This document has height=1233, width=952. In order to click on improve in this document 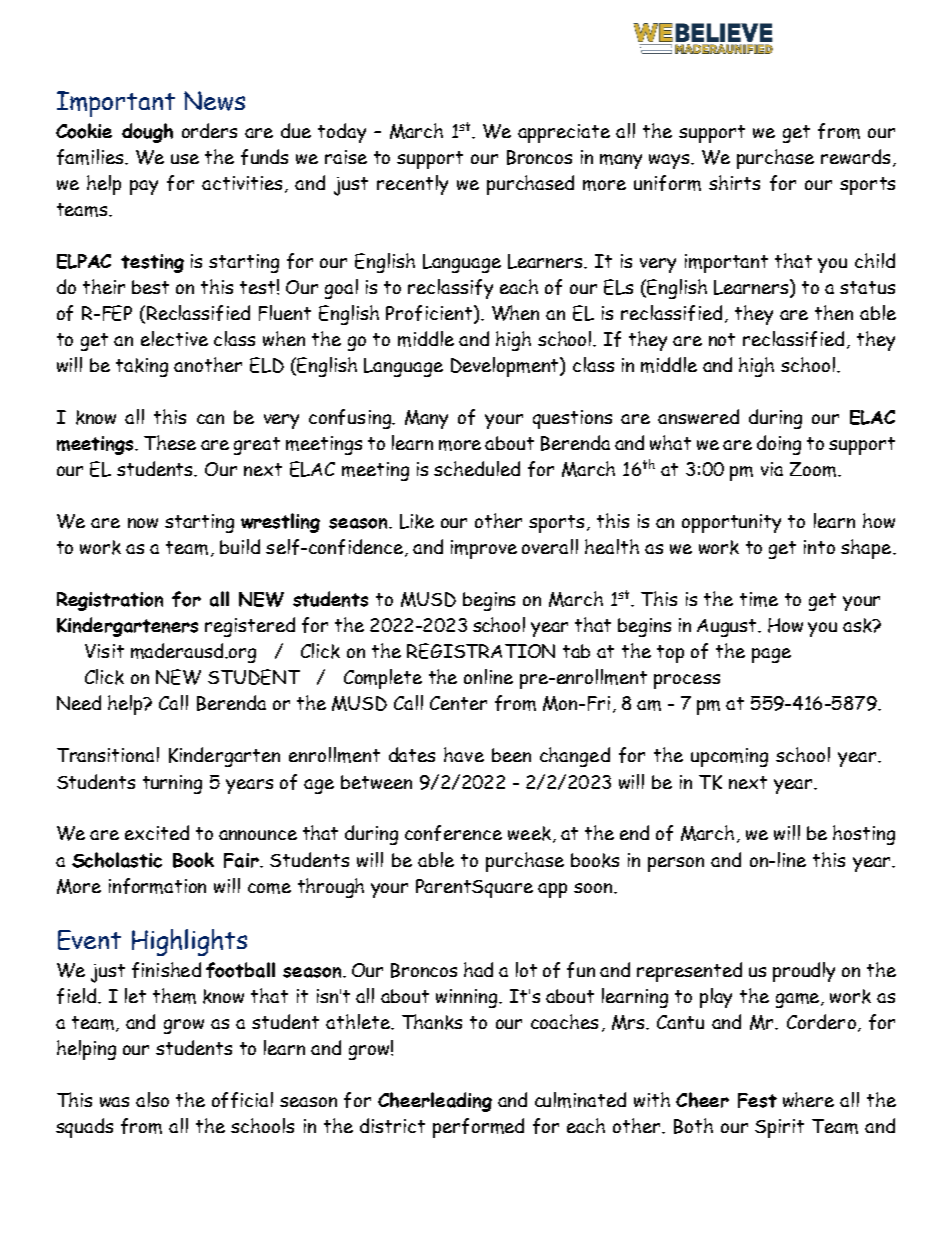, I will do `click(484, 549)`.
